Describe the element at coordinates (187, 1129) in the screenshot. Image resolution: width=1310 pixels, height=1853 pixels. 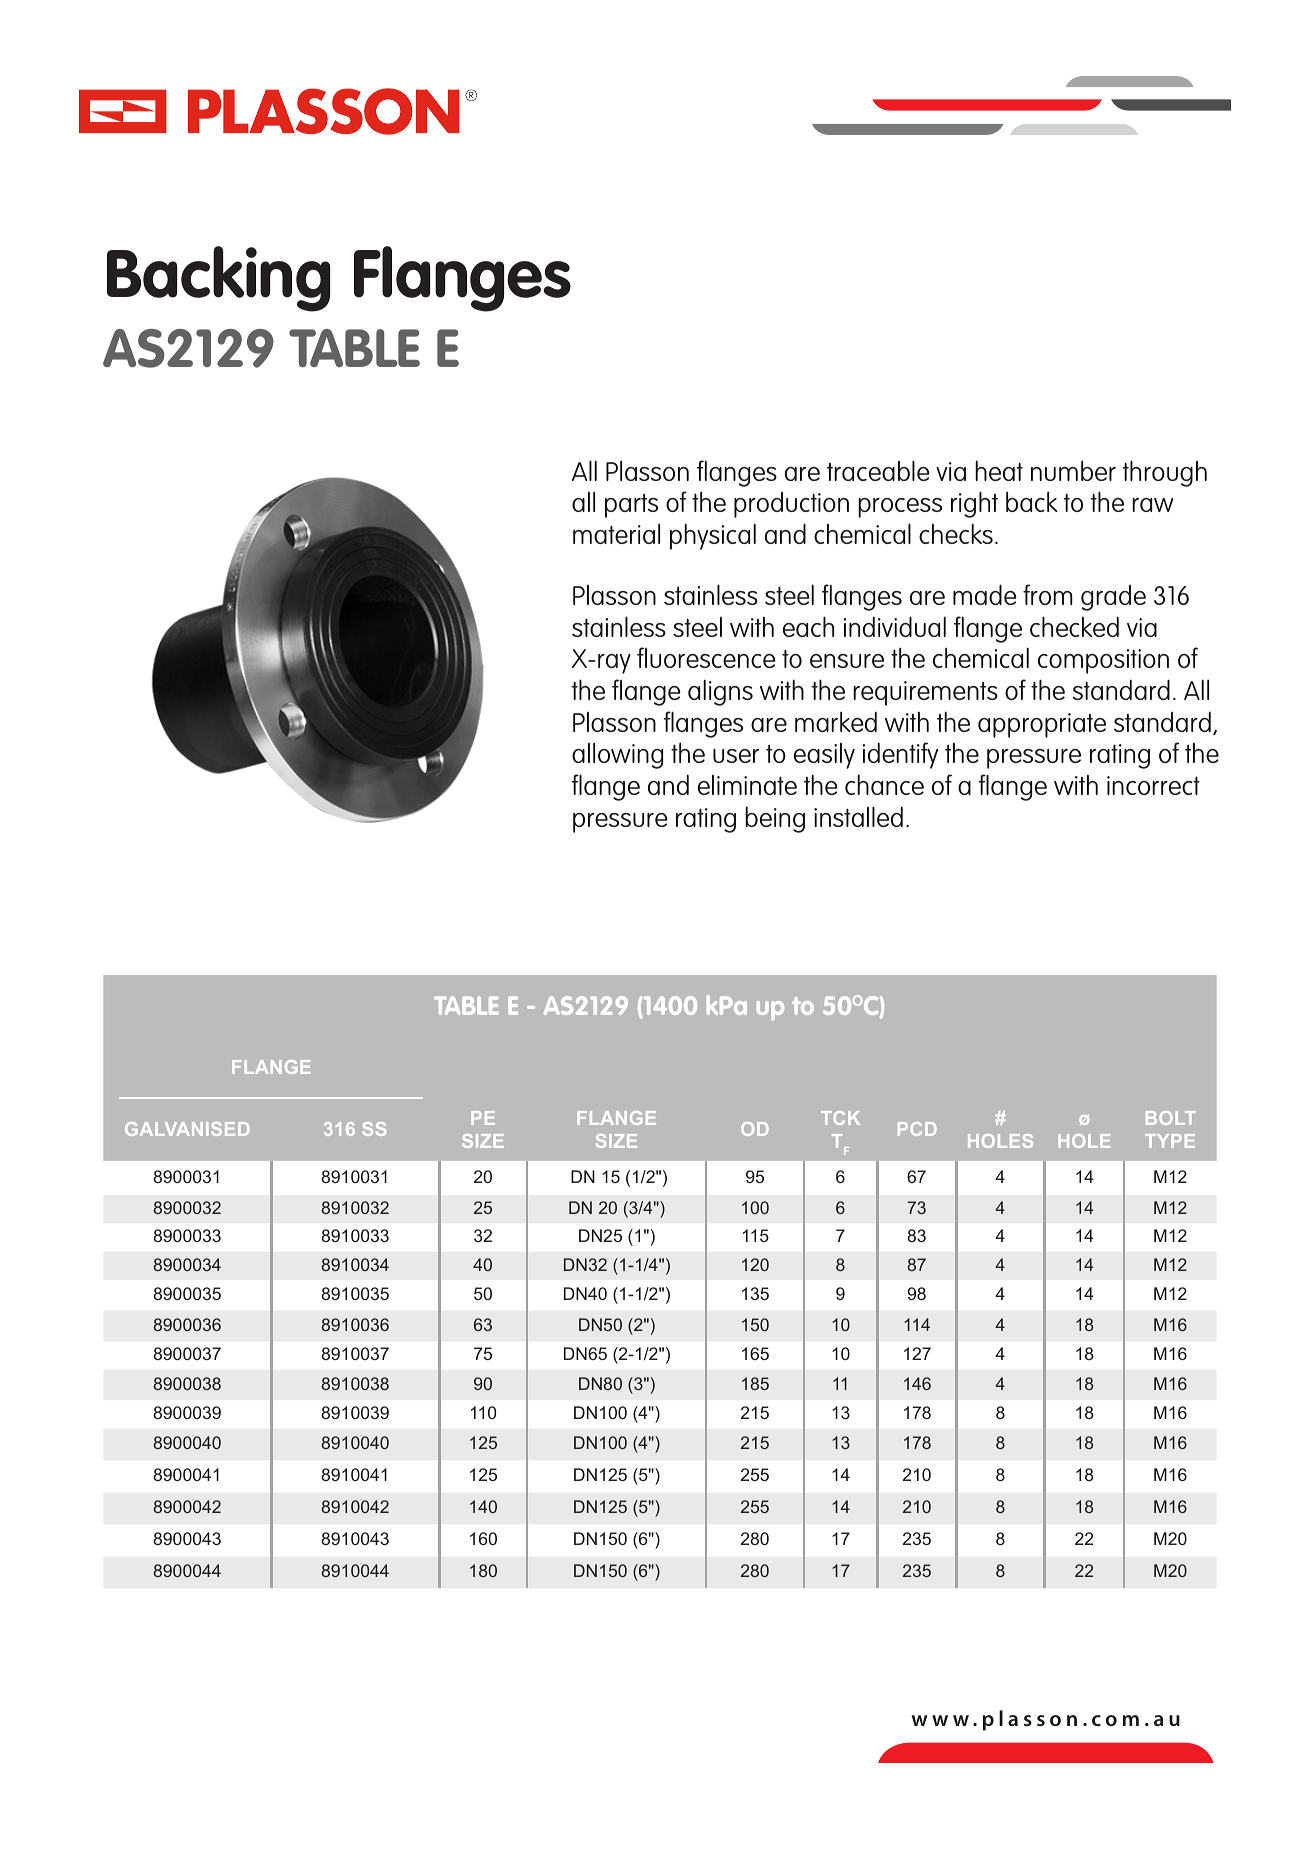
I see `GALVANISED` at that location.
